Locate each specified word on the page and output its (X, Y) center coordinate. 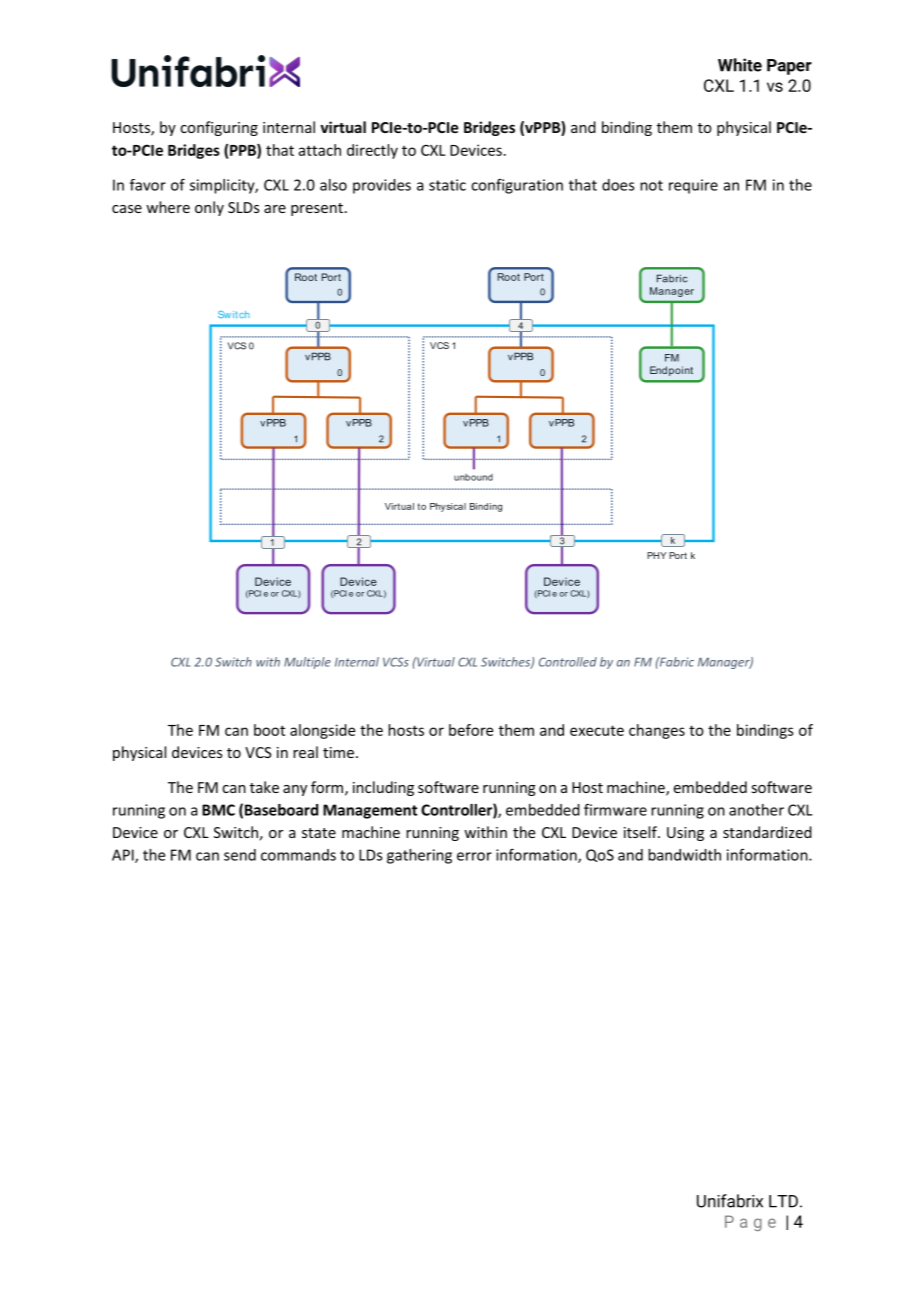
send (240, 855)
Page (750, 1223)
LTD (783, 1201)
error (474, 856)
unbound (473, 477)
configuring (219, 128)
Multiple (307, 663)
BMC (218, 810)
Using (685, 834)
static (447, 185)
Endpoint (671, 371)
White (740, 65)
